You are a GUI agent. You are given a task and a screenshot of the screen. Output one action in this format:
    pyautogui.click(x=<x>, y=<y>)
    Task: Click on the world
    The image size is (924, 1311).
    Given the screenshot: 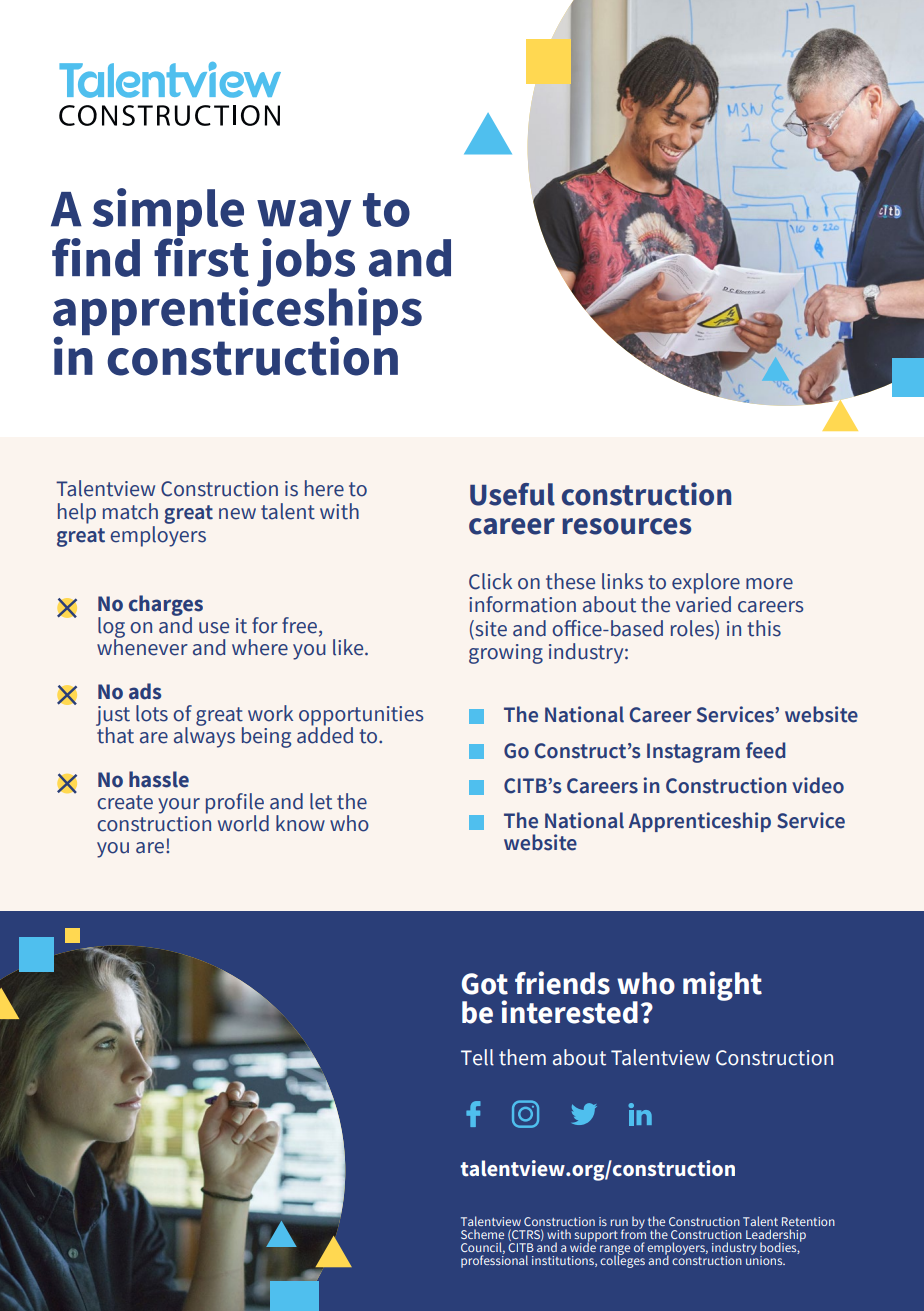 What is the action you would take?
    pyautogui.click(x=243, y=823)
